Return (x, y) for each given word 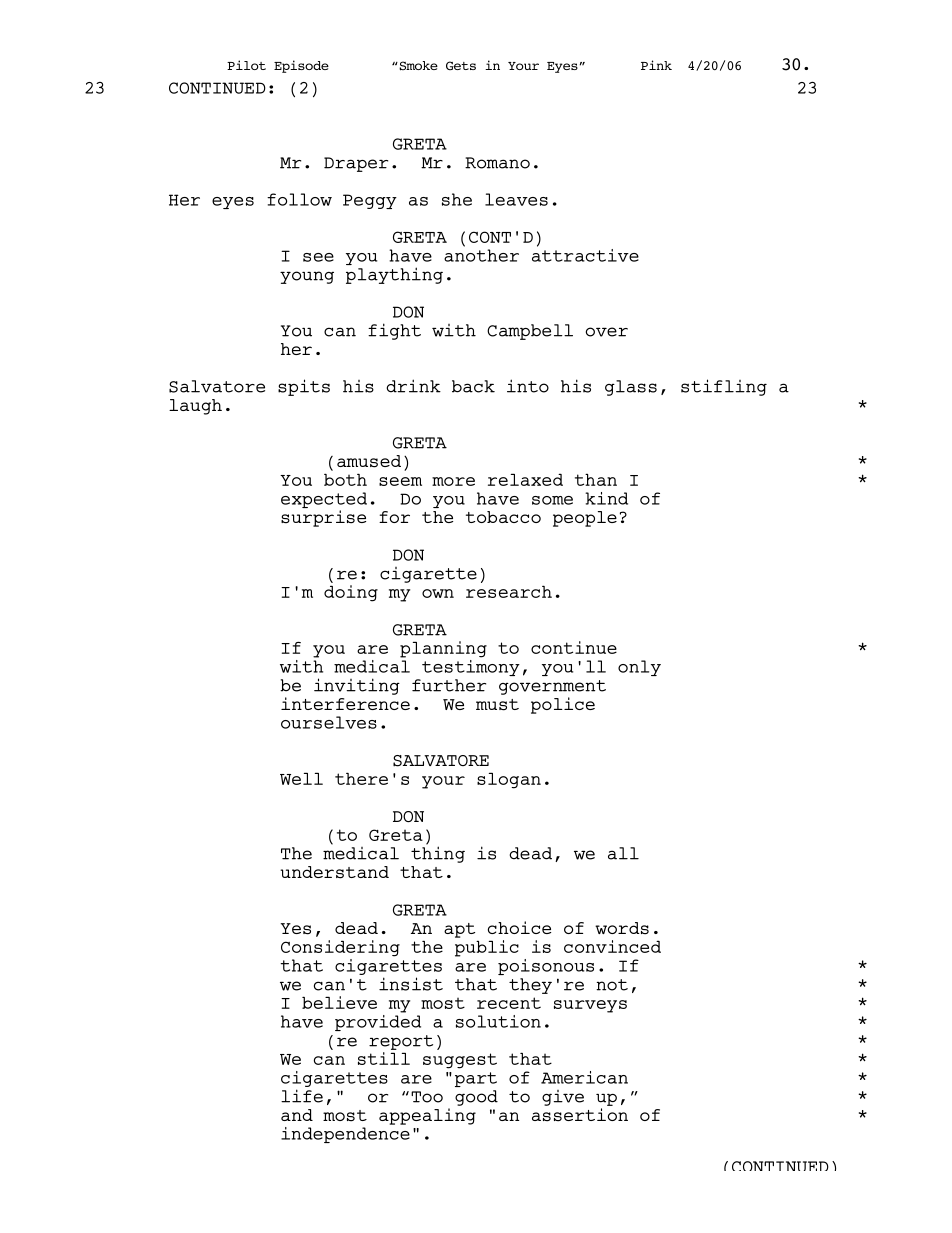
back (473, 386)
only (639, 668)
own (438, 593)
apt (459, 930)
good (476, 1098)
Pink (656, 65)
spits (304, 387)
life (302, 1096)
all (623, 853)
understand (334, 872)
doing (351, 593)
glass (631, 388)
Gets (461, 65)
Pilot (246, 65)
